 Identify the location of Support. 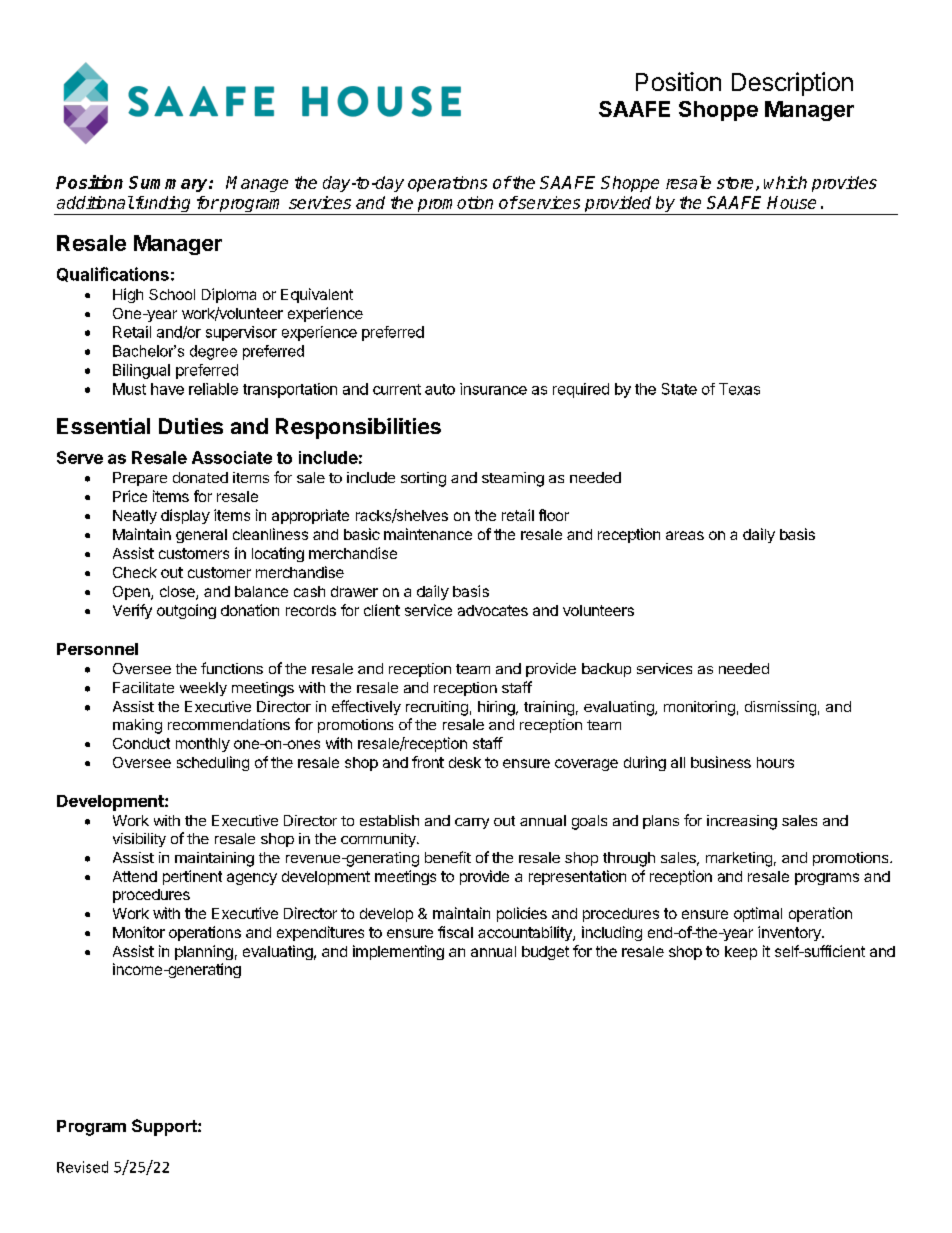
(165, 1127).
